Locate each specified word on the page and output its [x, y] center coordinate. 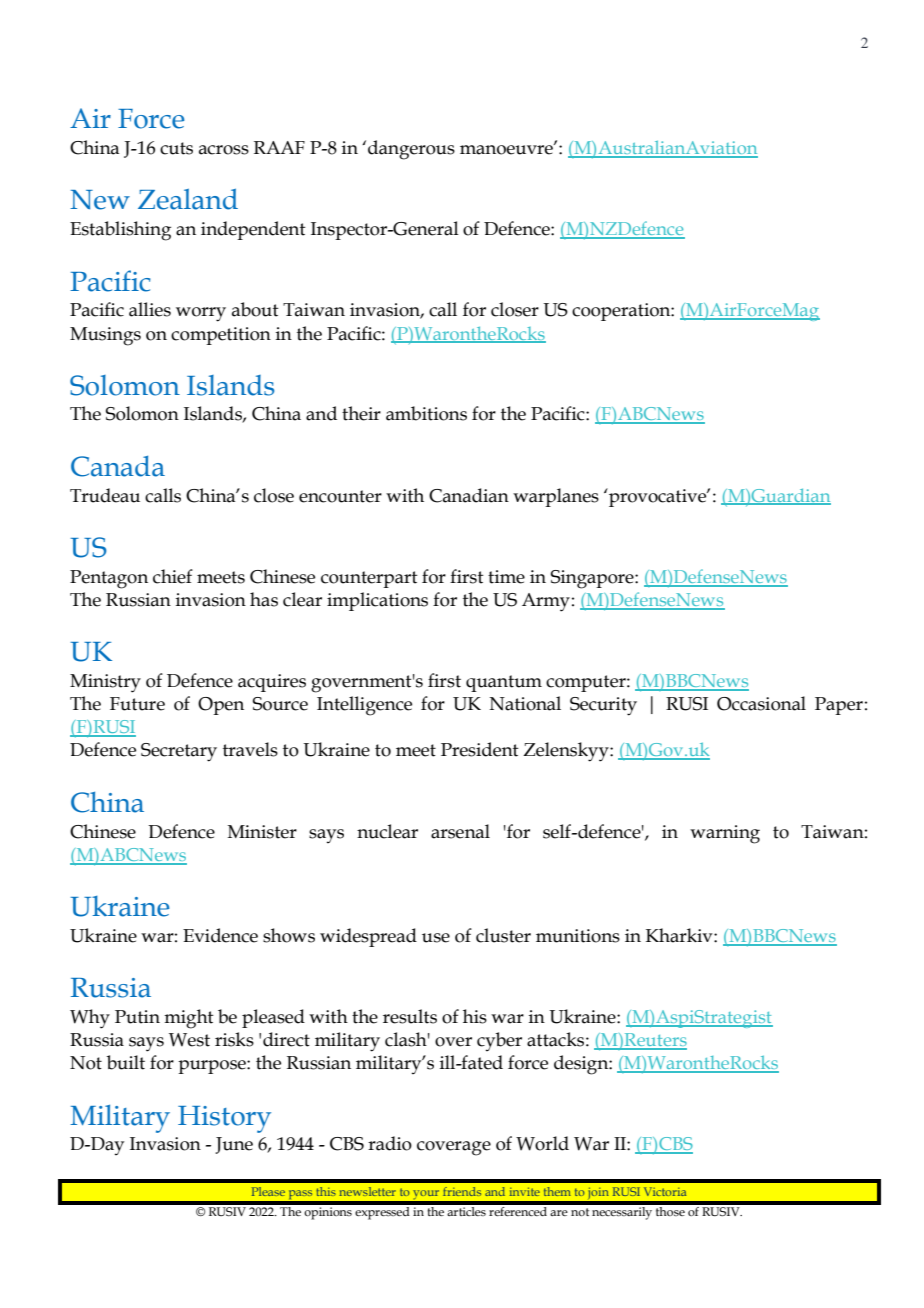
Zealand [188, 199]
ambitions [426, 413]
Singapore [593, 579]
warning [725, 834]
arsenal [460, 831]
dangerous [411, 150]
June [234, 1145]
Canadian [469, 495]
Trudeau [105, 495]
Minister [262, 832]
